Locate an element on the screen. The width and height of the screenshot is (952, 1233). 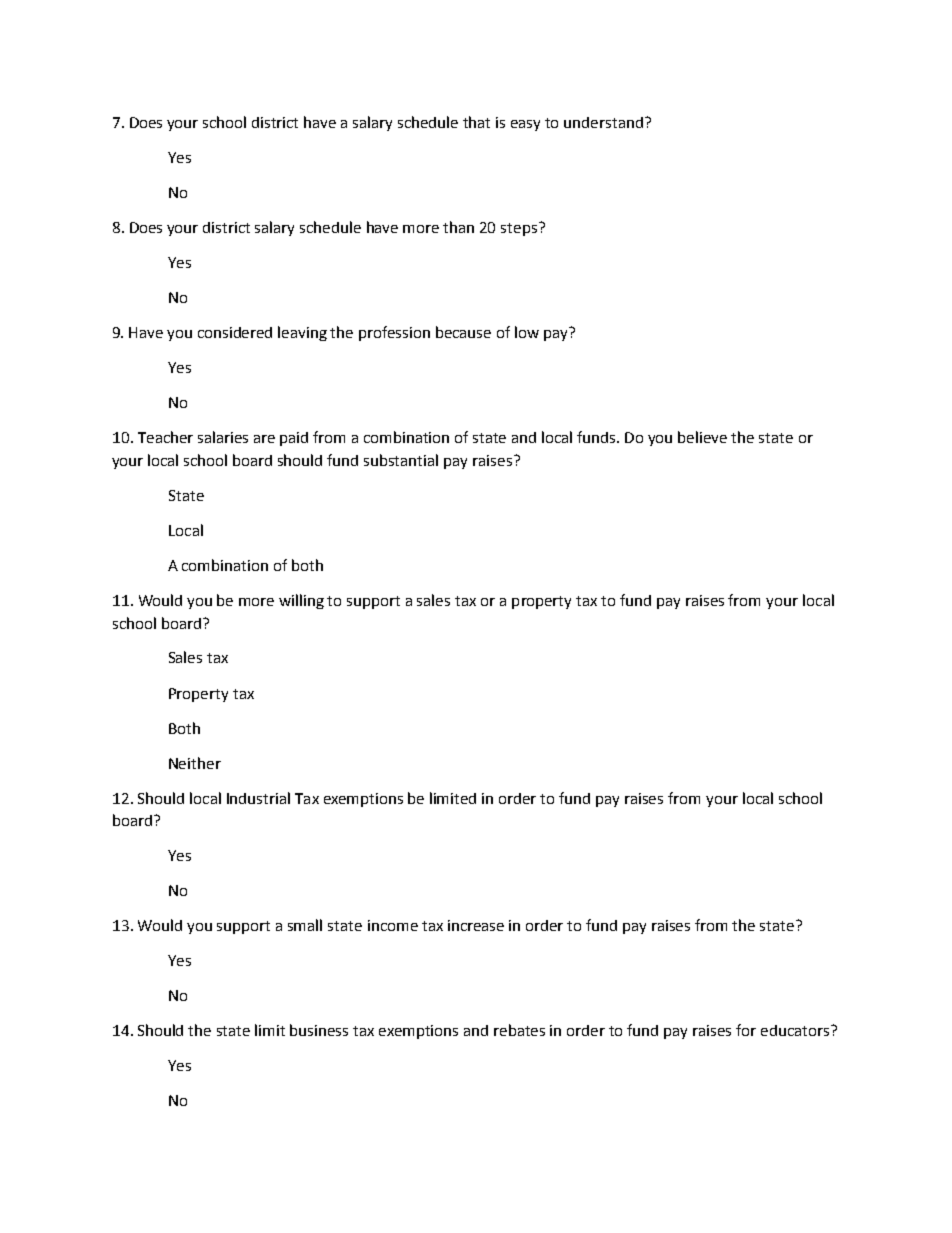
easy is located at coordinates (525, 125).
